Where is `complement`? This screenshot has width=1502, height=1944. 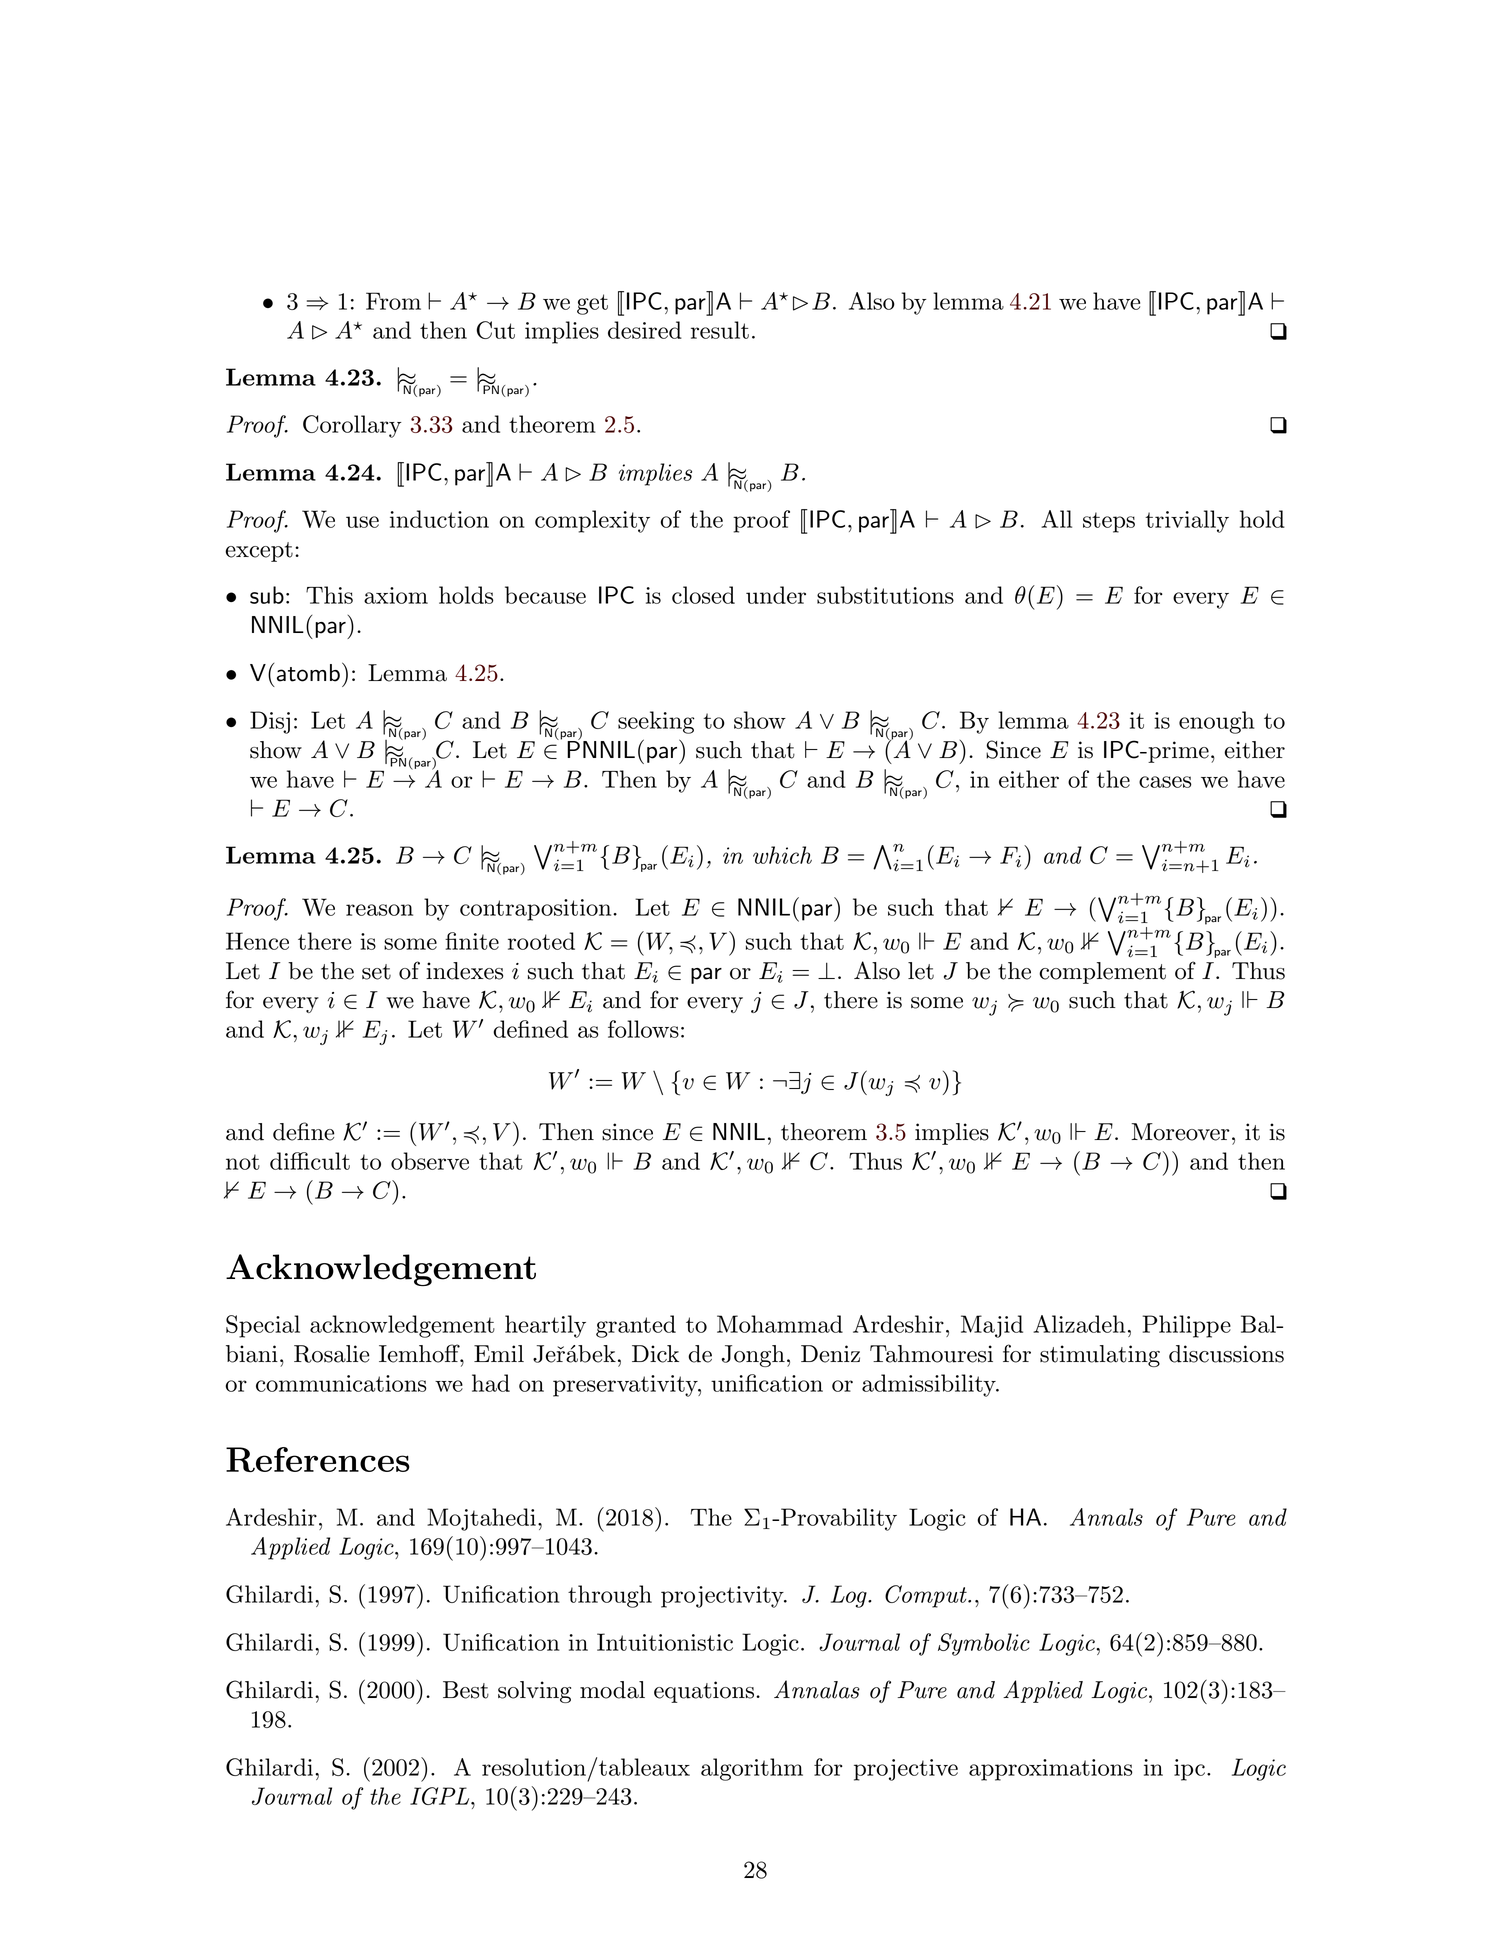 complement is located at coordinates (1102, 973).
